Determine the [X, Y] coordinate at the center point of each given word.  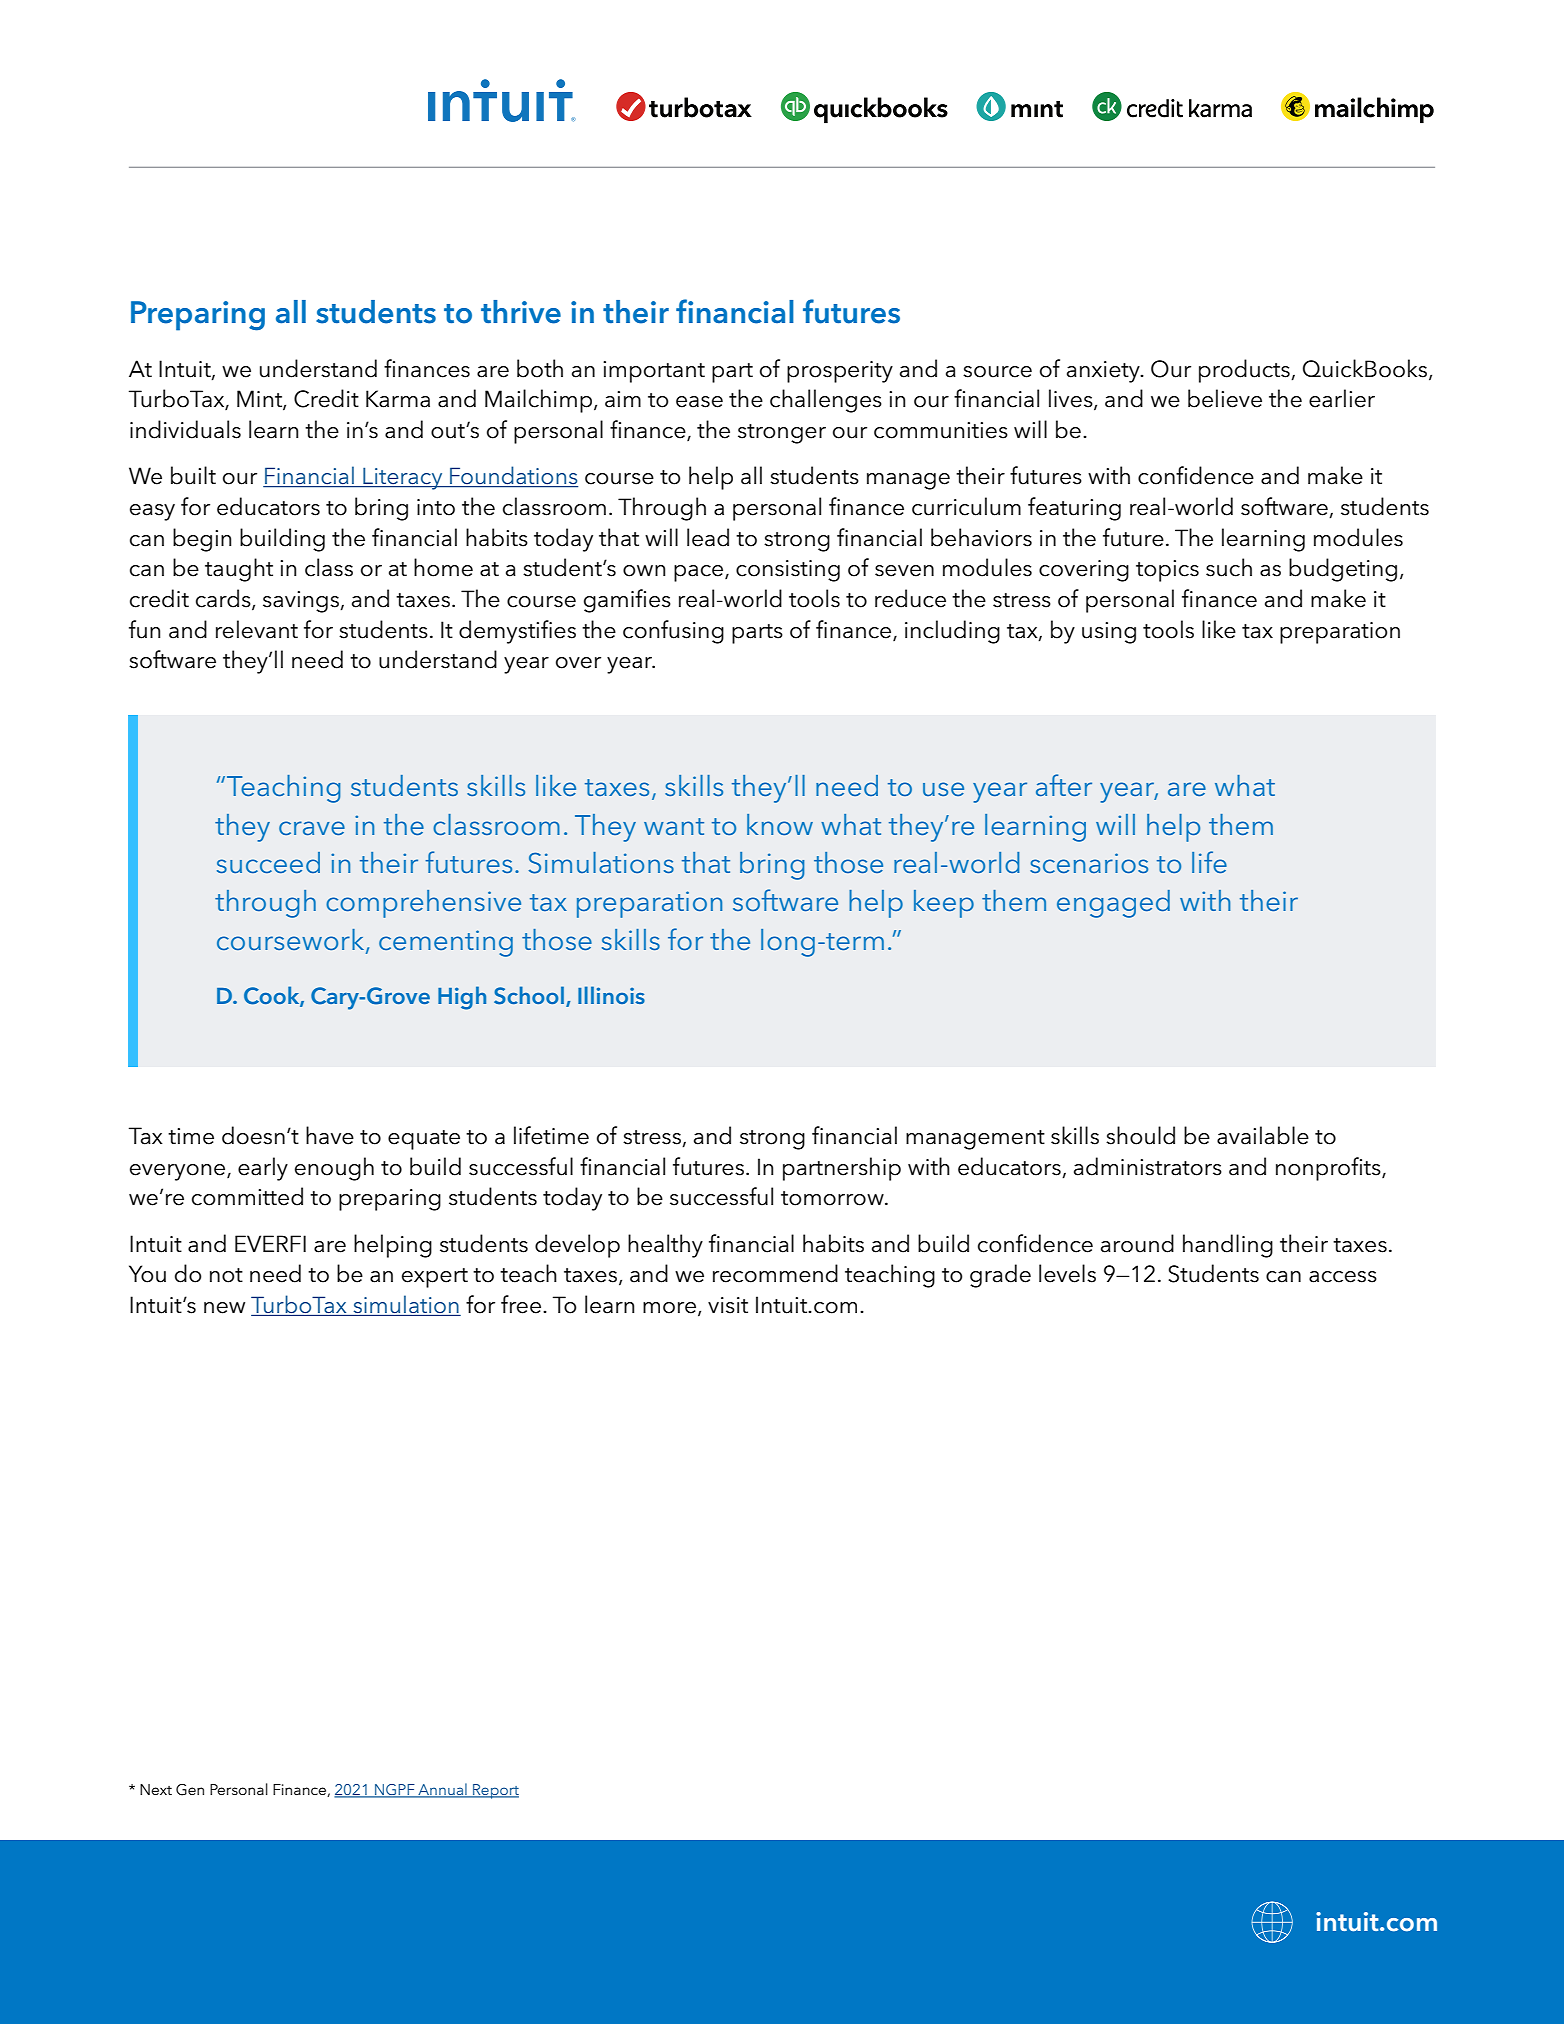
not [226, 1275]
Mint [260, 400]
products [1245, 371]
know [780, 824]
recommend [775, 1273]
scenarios [1089, 863]
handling [1228, 1246]
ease [699, 402]
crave [312, 828]
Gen [190, 1790]
